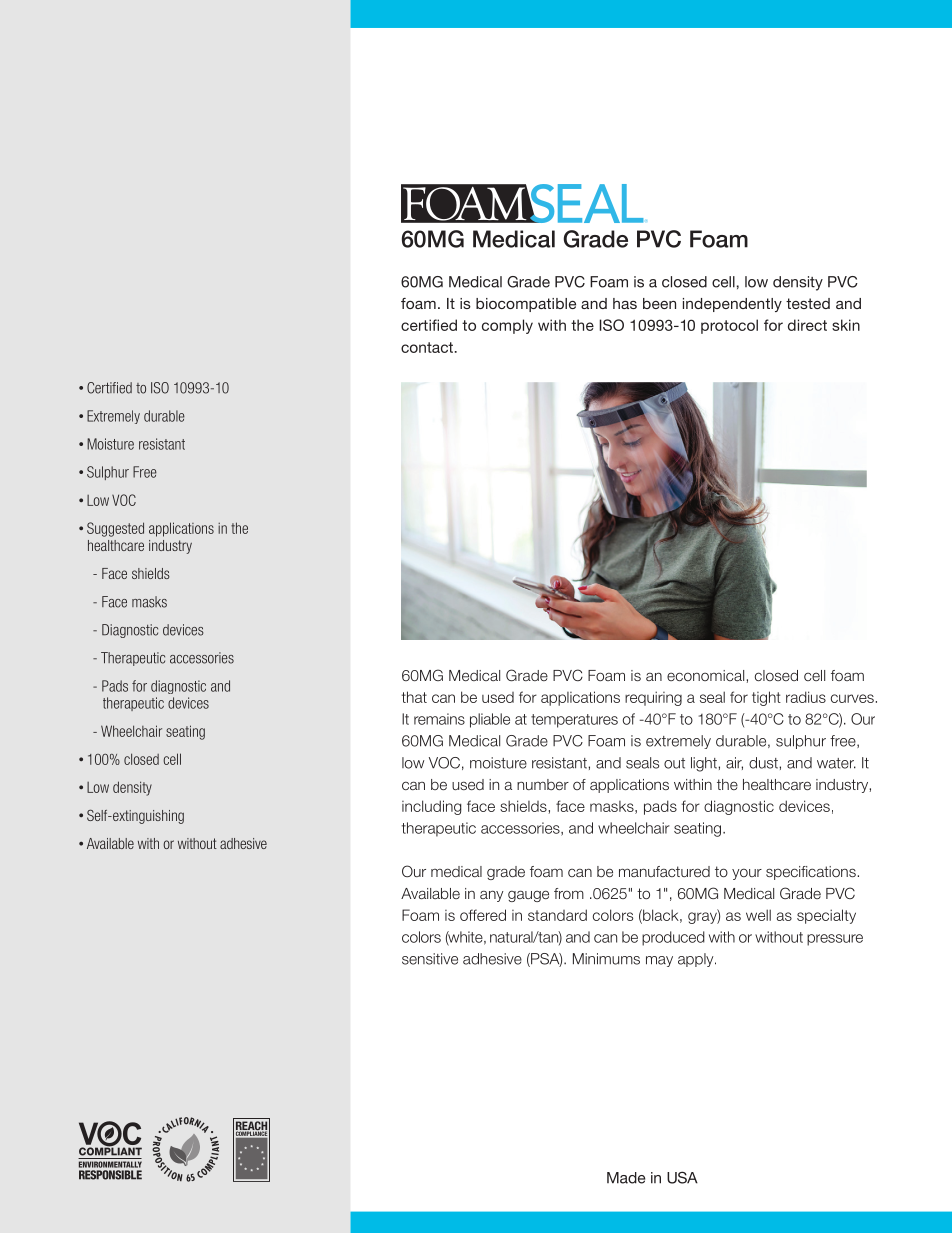 Image resolution: width=952 pixels, height=1233 pixels. Describe the element at coordinates (483, 915) in the screenshot. I see `offered` at that location.
